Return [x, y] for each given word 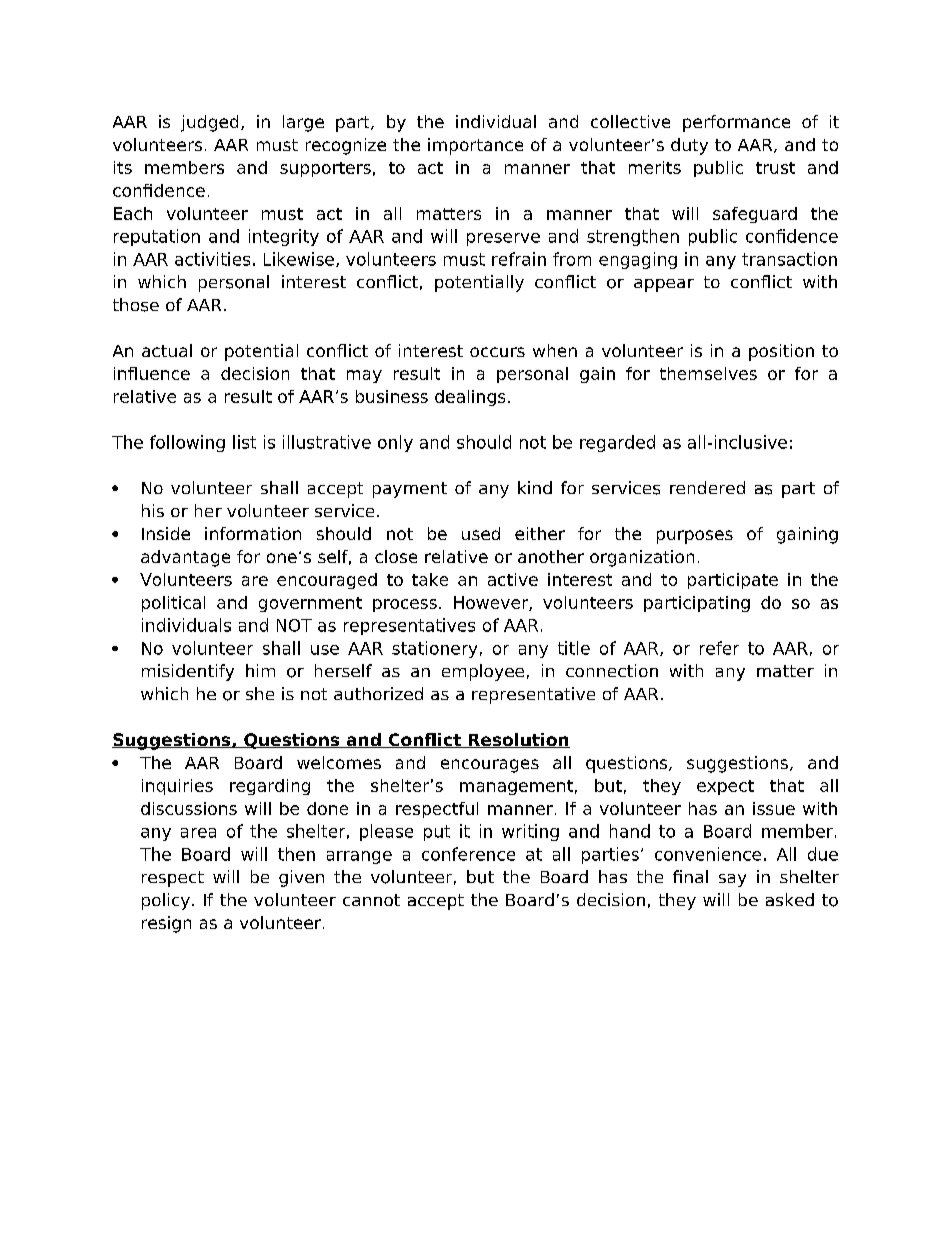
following [187, 443]
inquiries [177, 787]
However [492, 603]
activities [212, 259]
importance [475, 146]
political [173, 604]
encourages [490, 766]
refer [719, 648]
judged [209, 123]
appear [664, 285]
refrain [519, 259]
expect [725, 787]
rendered [707, 487]
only [395, 443]
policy [166, 901]
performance [736, 123]
